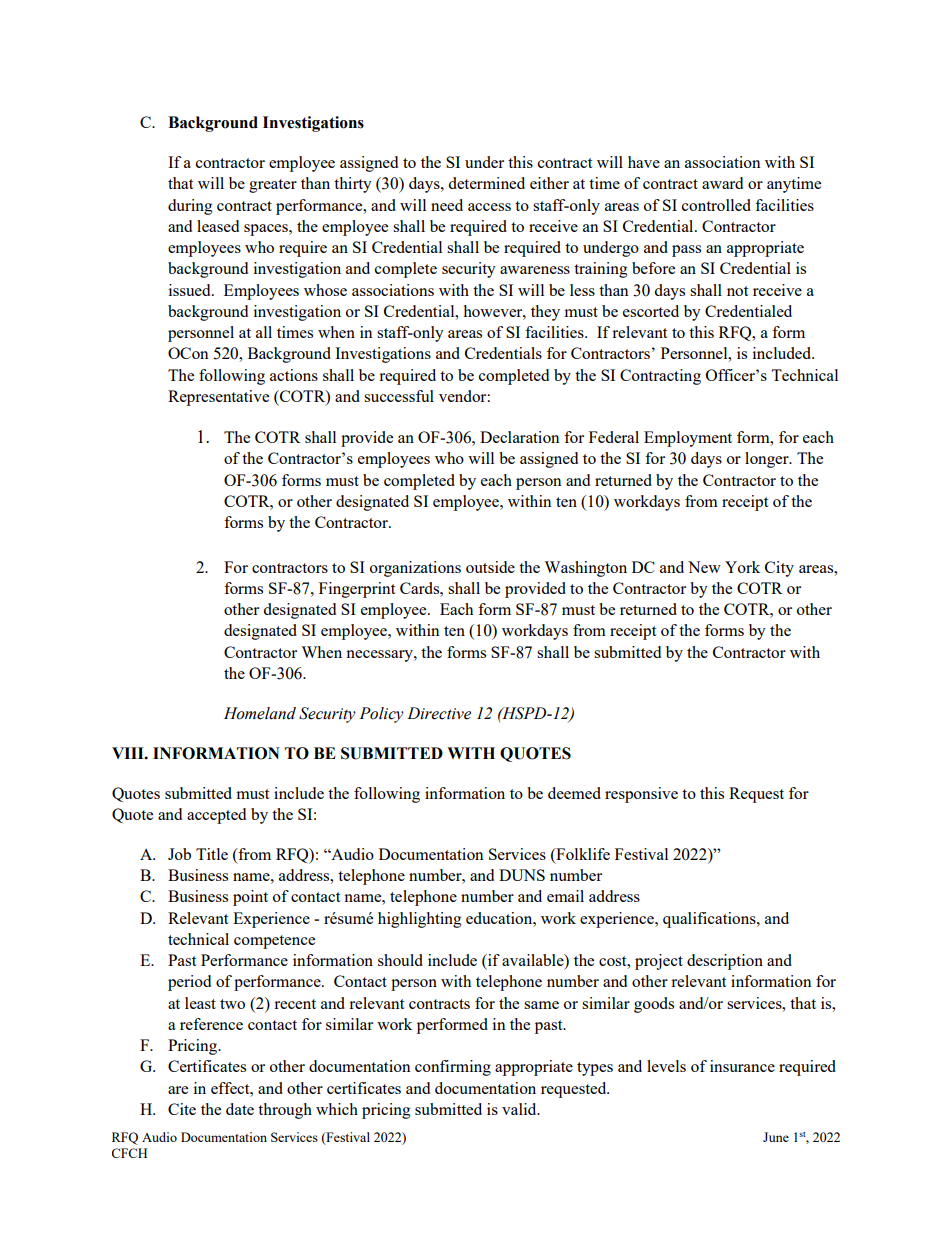 The height and width of the screenshot is (1233, 952). Describe the element at coordinates (522, 875) in the screenshot. I see `DUNS` at that location.
